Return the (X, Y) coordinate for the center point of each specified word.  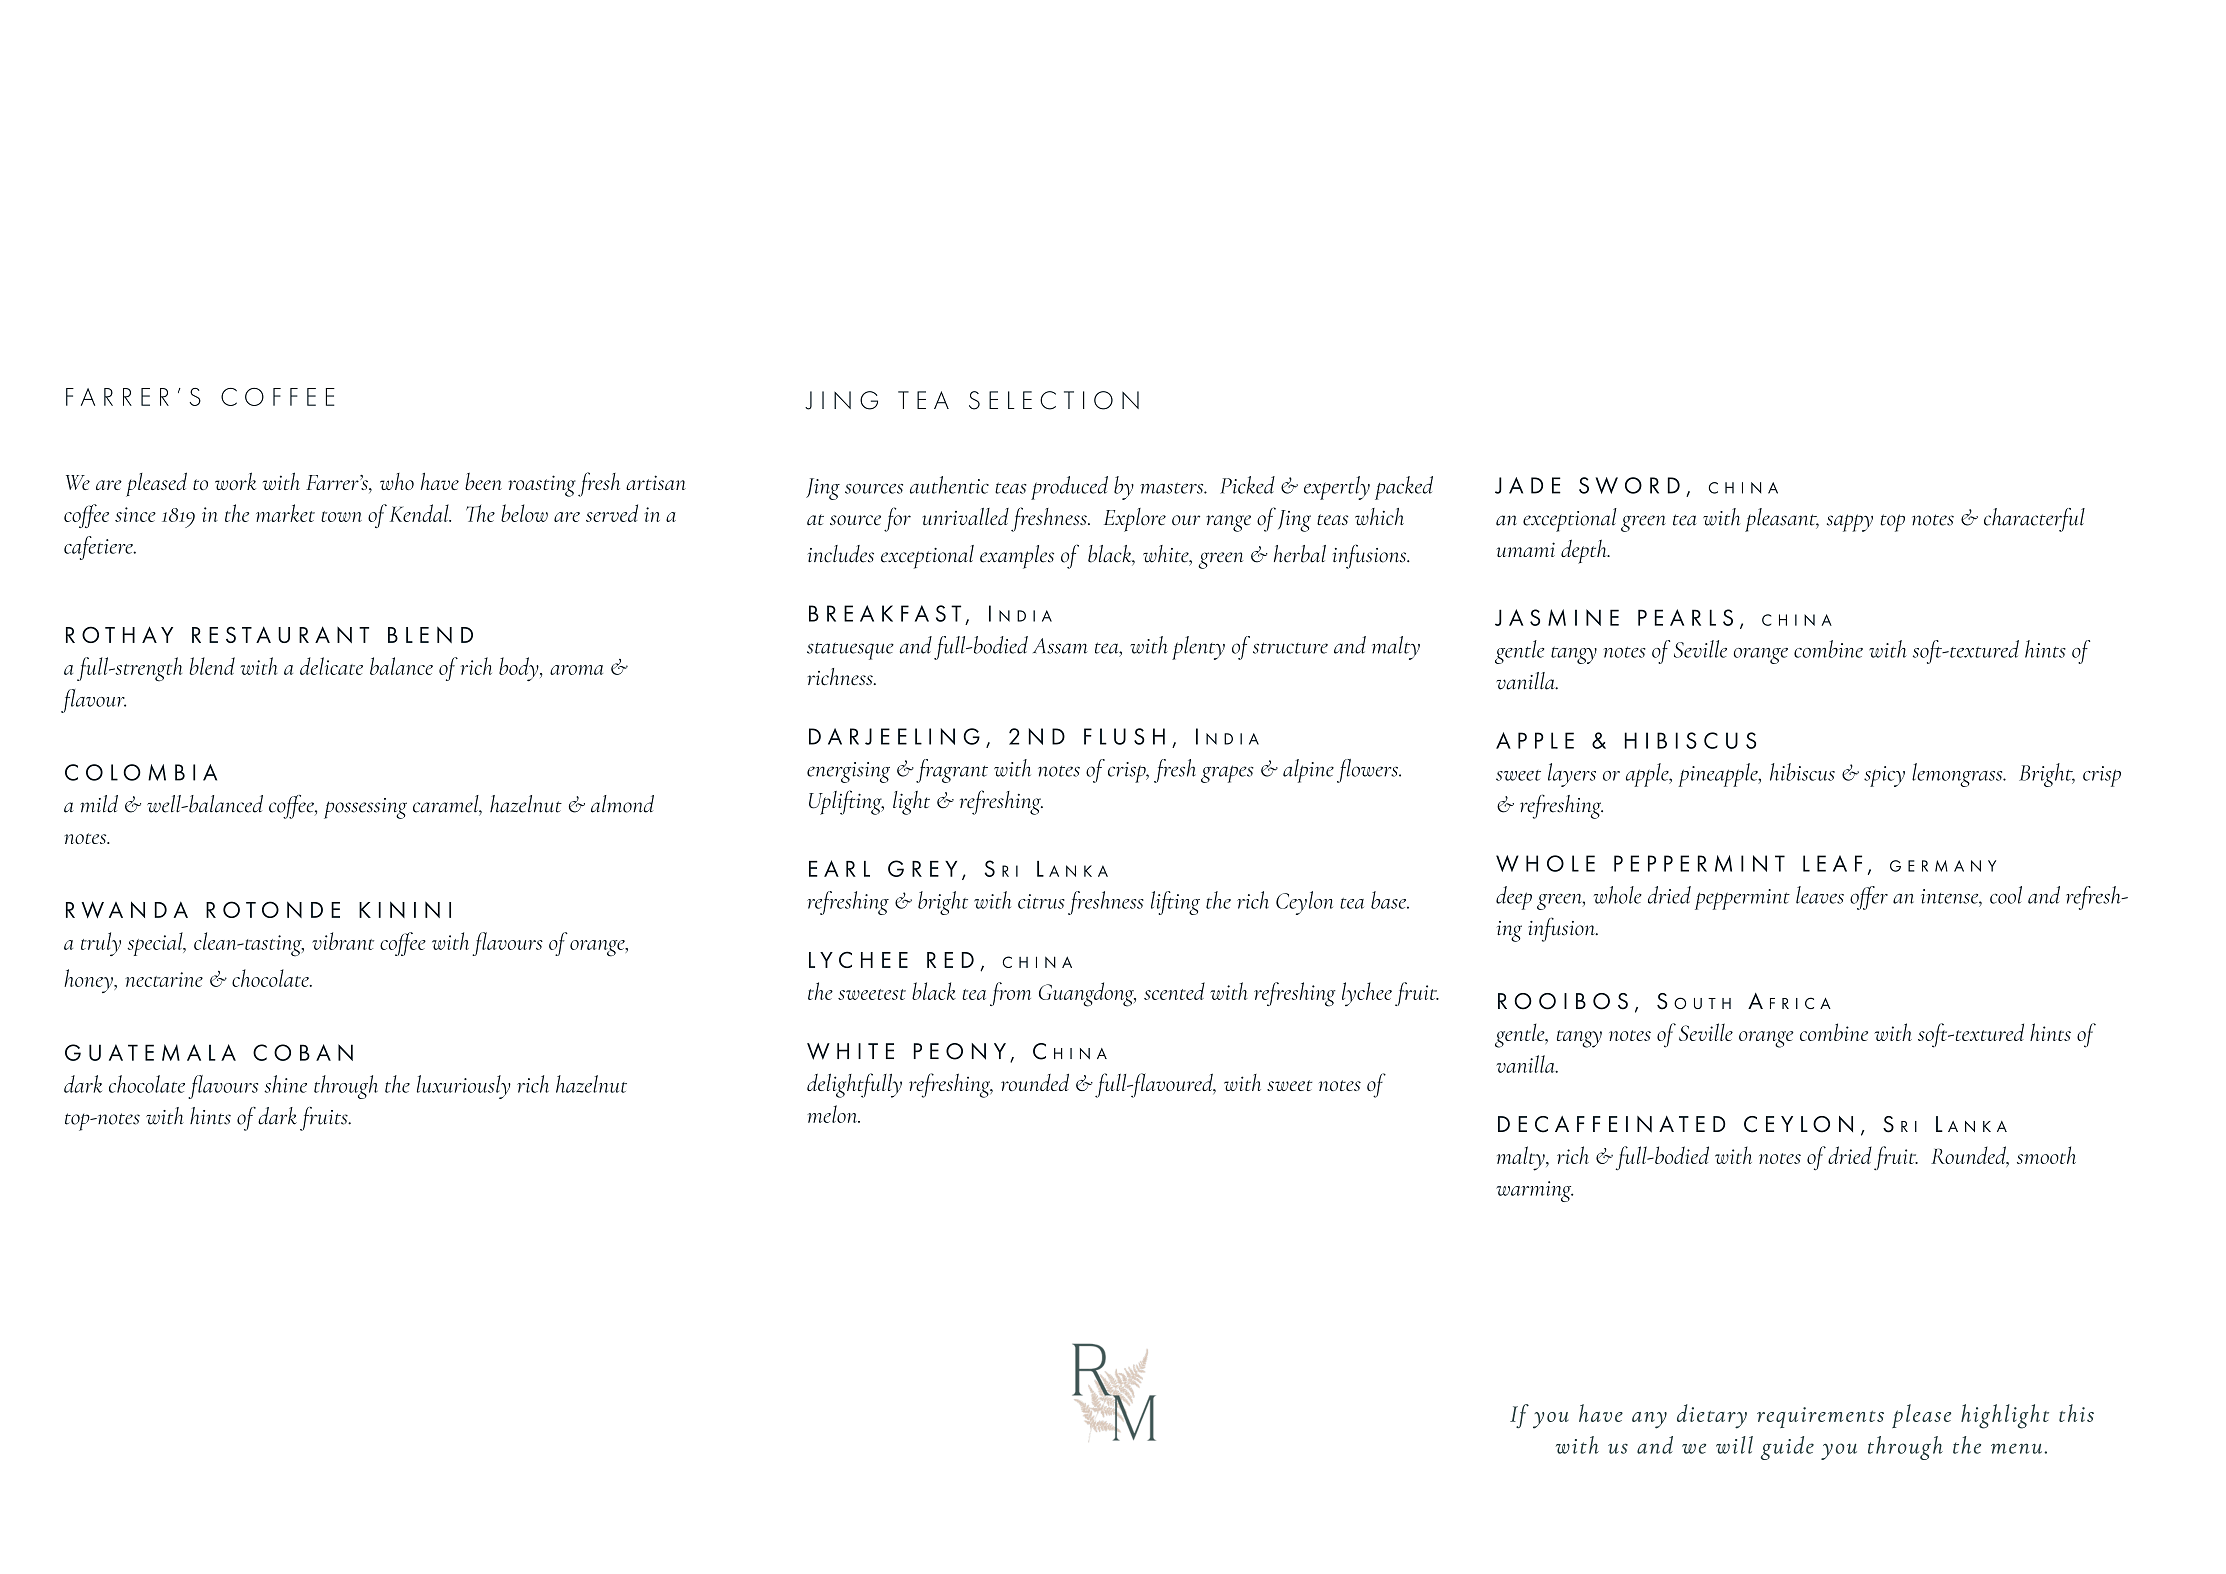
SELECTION (1054, 400)
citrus (1041, 901)
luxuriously (464, 1087)
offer (1869, 898)
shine (285, 1084)
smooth (2046, 1155)
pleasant (1782, 520)
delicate (331, 666)
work (235, 481)
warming (1534, 1191)
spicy (1884, 776)
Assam (1060, 646)
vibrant (343, 941)
